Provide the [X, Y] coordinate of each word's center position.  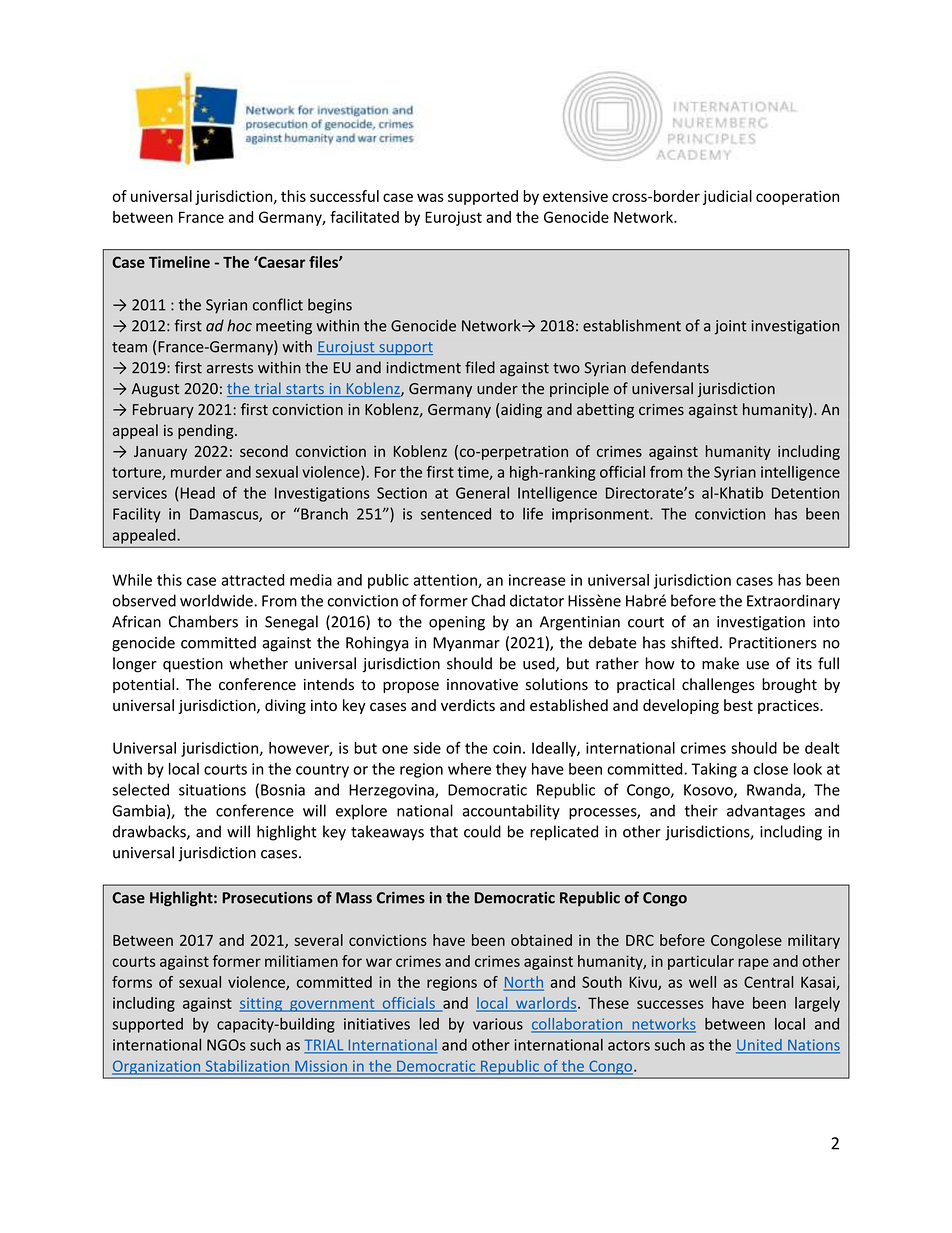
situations [212, 790]
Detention [805, 493]
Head [198, 493]
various [498, 1024]
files [324, 262]
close [771, 769]
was [430, 197]
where [469, 769]
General [482, 493]
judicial [727, 197]
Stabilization [247, 1067]
